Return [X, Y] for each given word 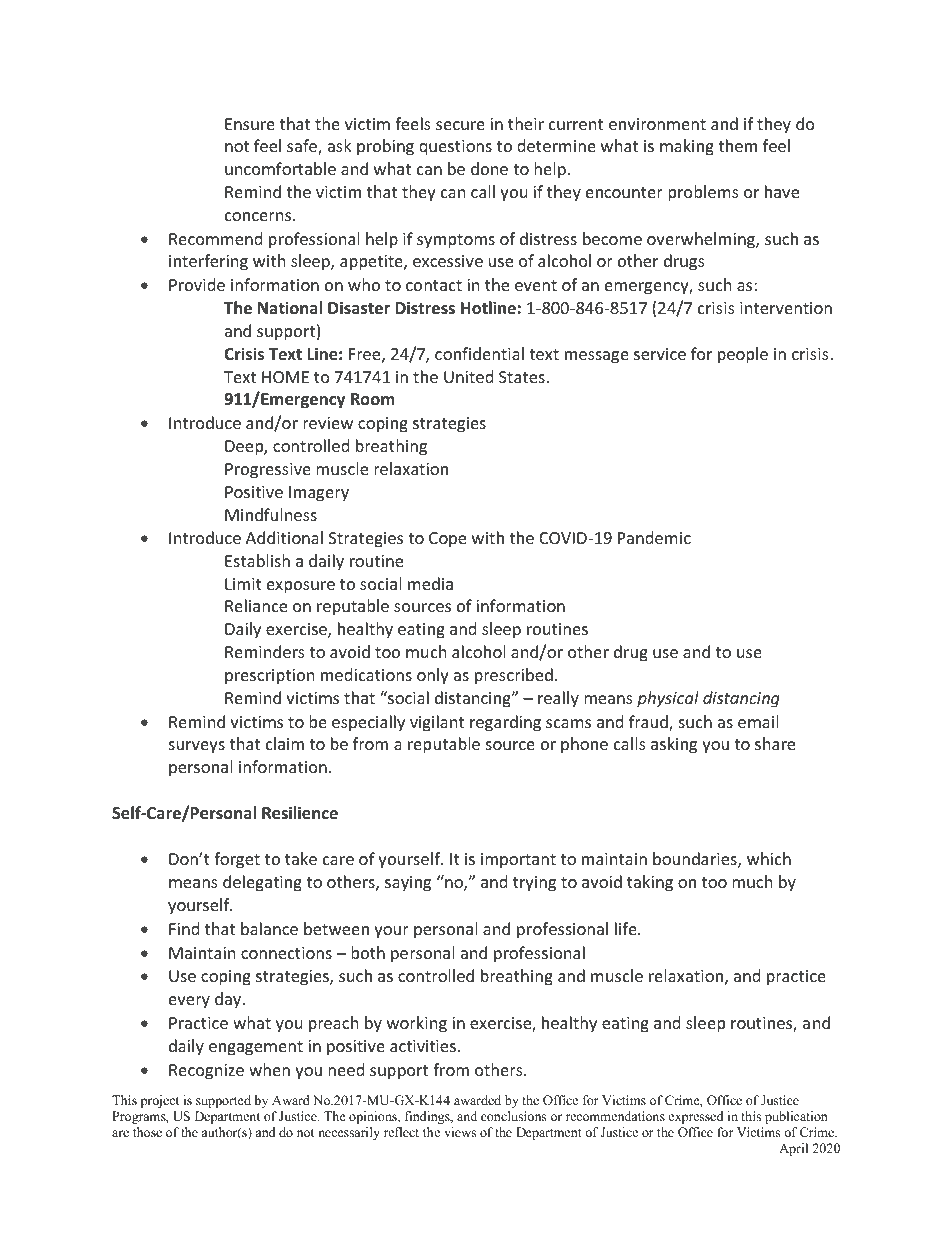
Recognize [206, 1072]
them [737, 145]
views [460, 1132]
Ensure [250, 124]
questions [455, 148]
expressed [696, 1117]
